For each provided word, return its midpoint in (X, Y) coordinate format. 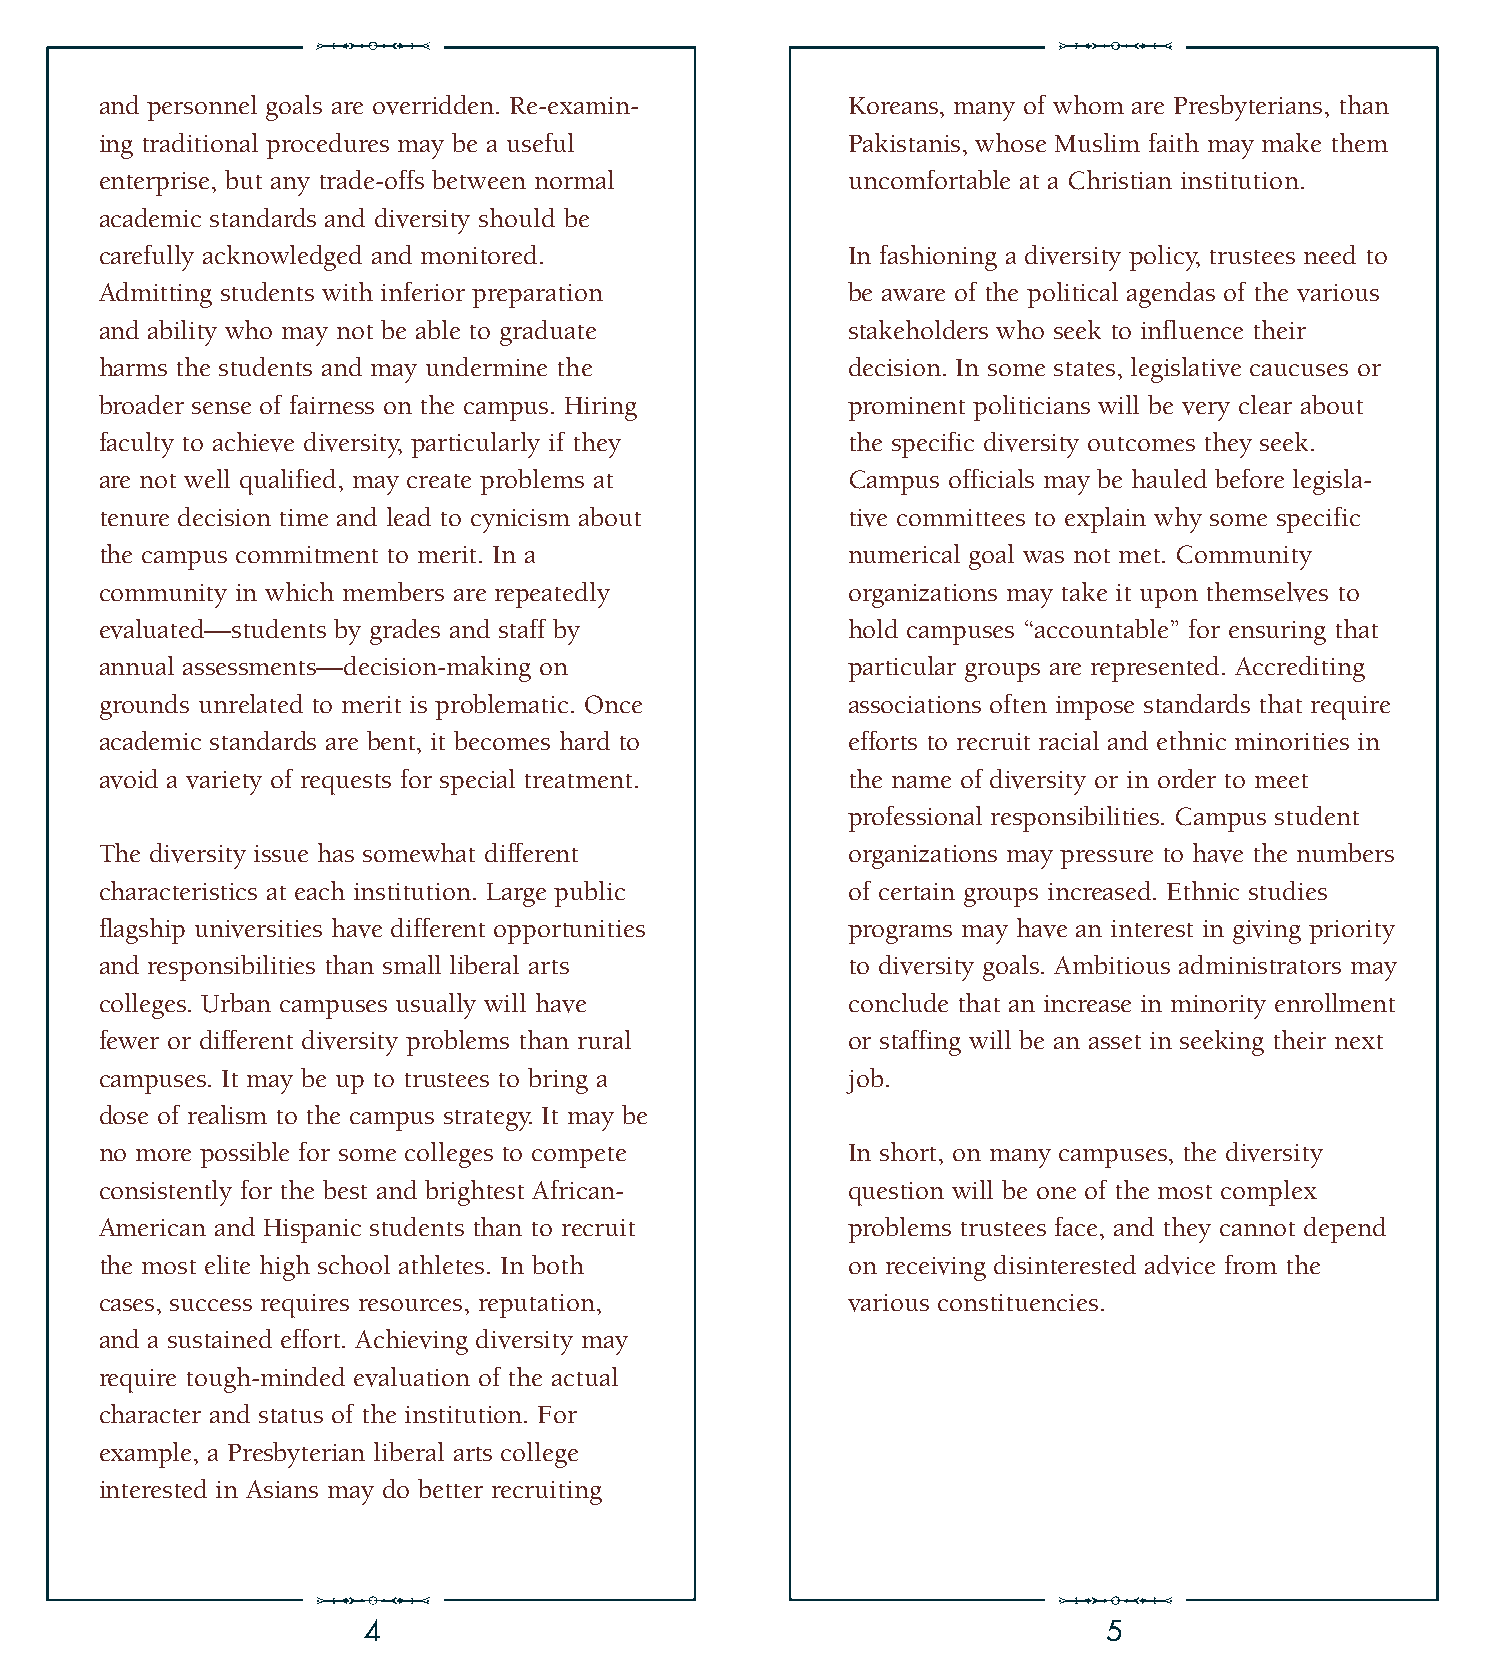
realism (227, 1114)
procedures (327, 146)
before (1249, 478)
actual (585, 1376)
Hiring (601, 409)
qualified (290, 482)
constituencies (1018, 1302)
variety (224, 783)
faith (1174, 142)
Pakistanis (904, 142)
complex (1269, 1193)
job (864, 1081)
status (291, 1416)
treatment (578, 781)
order (1187, 778)
